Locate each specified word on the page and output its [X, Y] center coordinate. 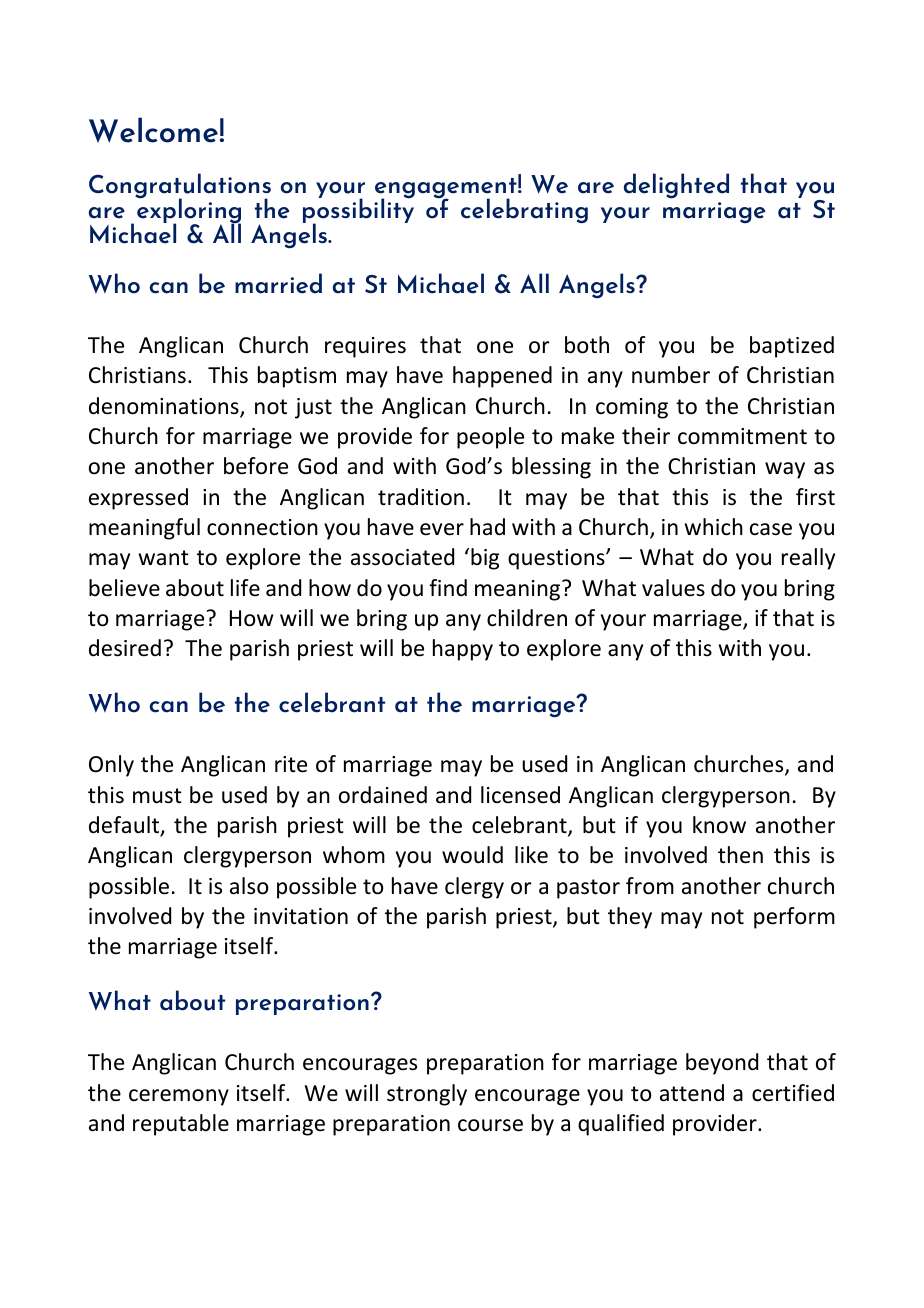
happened [502, 377]
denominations [165, 407]
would [472, 855]
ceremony [179, 1097]
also [249, 886]
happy [463, 650]
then [740, 855]
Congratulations [180, 187]
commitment [742, 436]
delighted [676, 186]
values [673, 588]
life [245, 588]
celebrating [524, 211]
